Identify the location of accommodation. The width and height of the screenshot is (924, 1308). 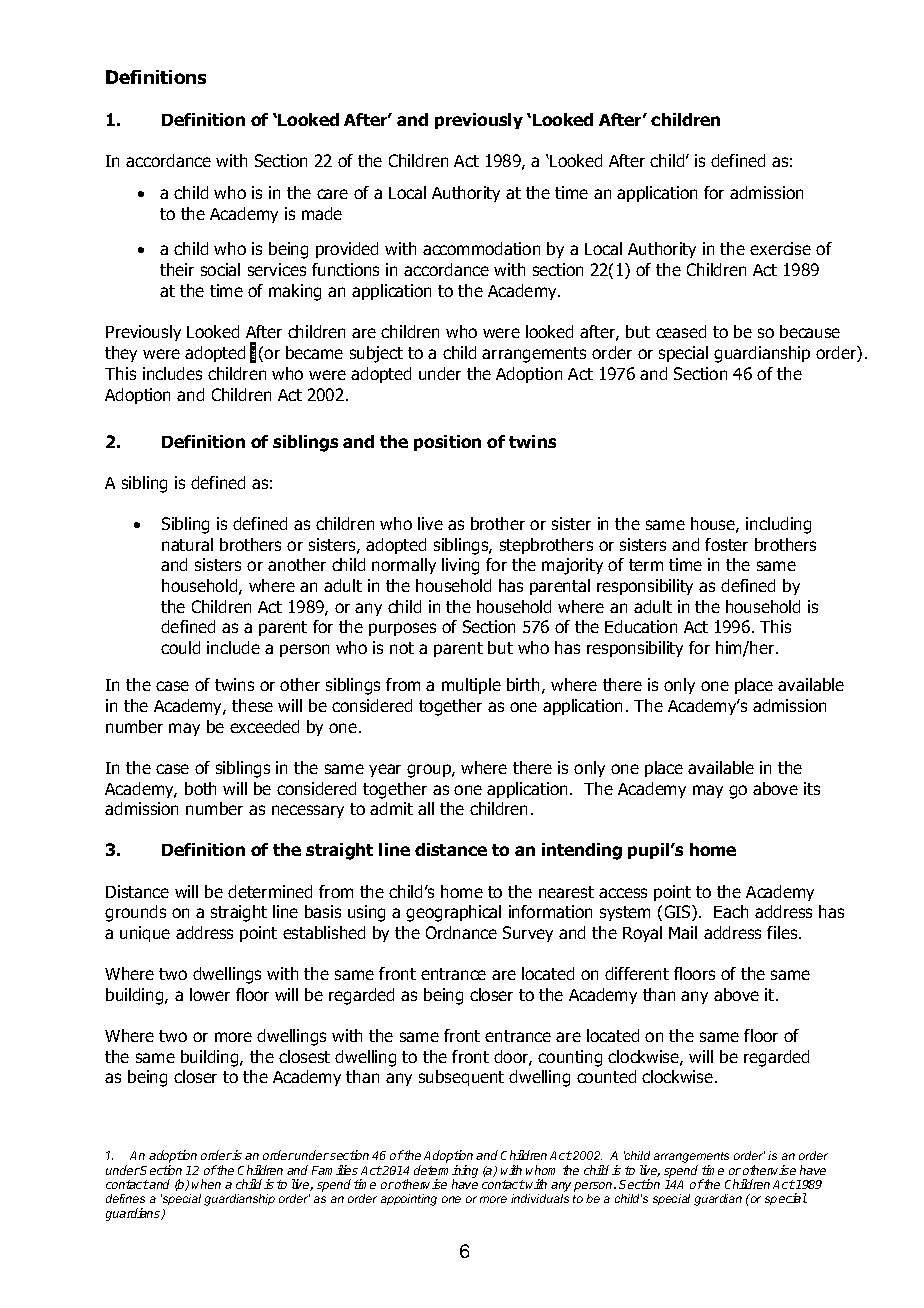
(481, 248).
